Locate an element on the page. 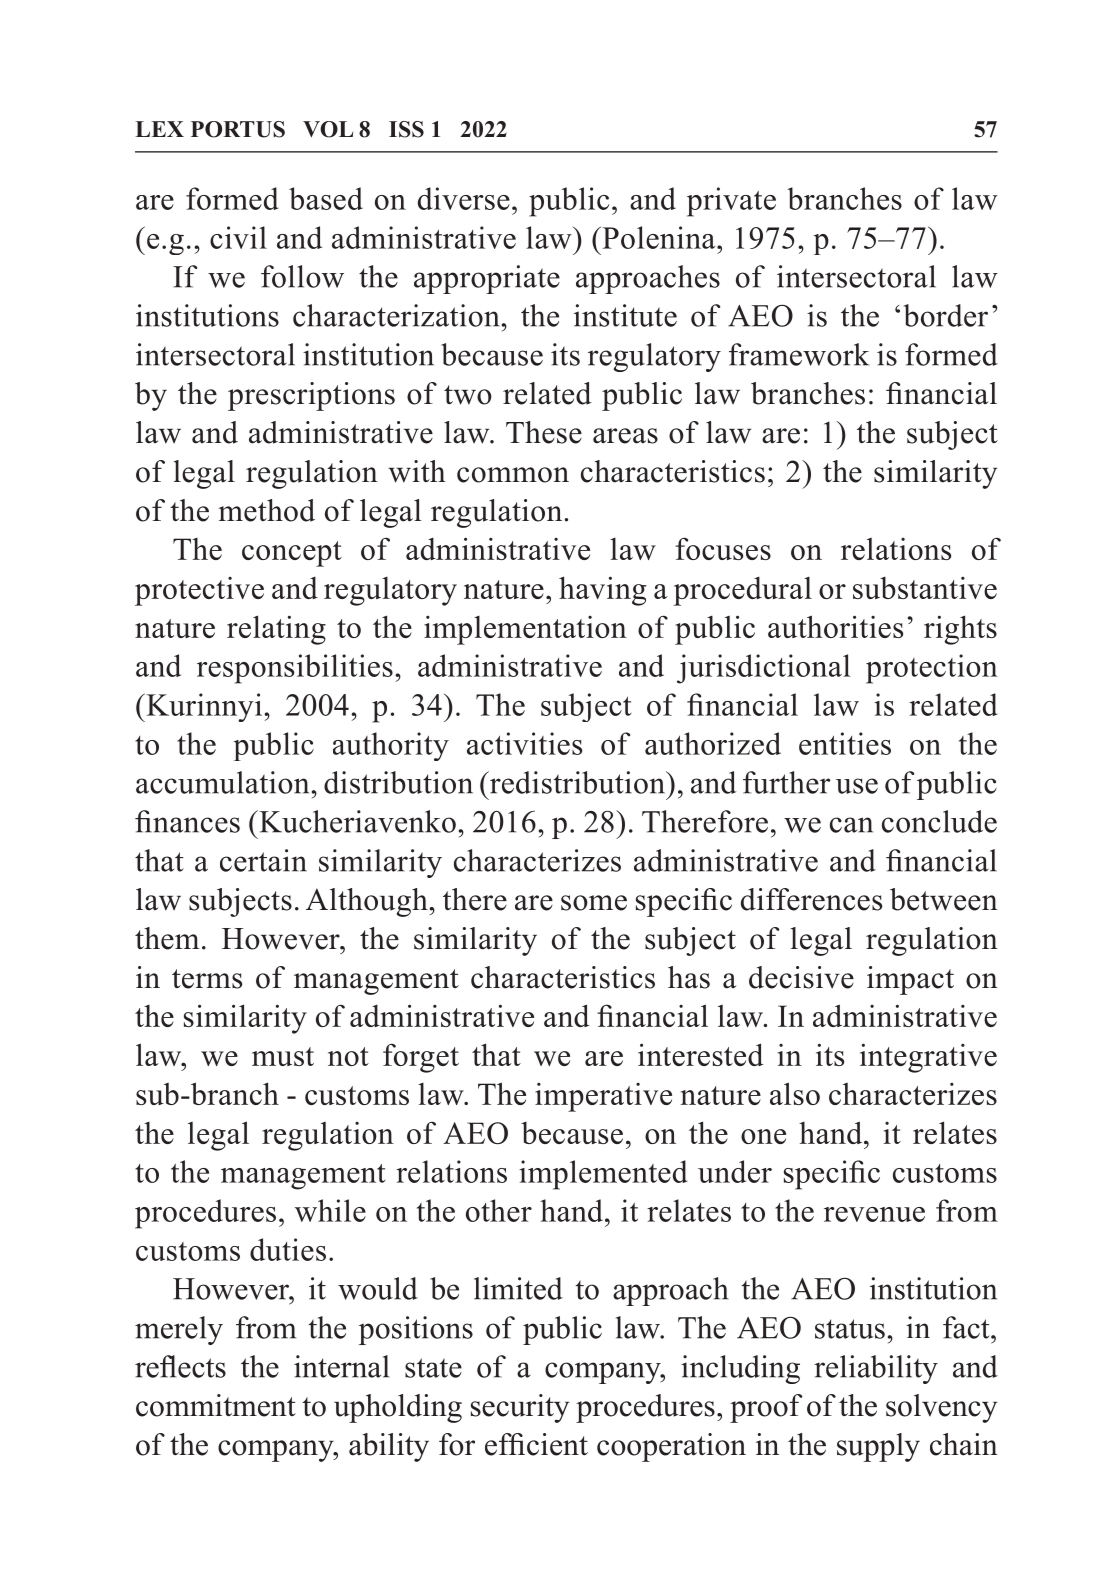 Image resolution: width=1110 pixels, height=1575 pixels. common is located at coordinates (513, 475).
